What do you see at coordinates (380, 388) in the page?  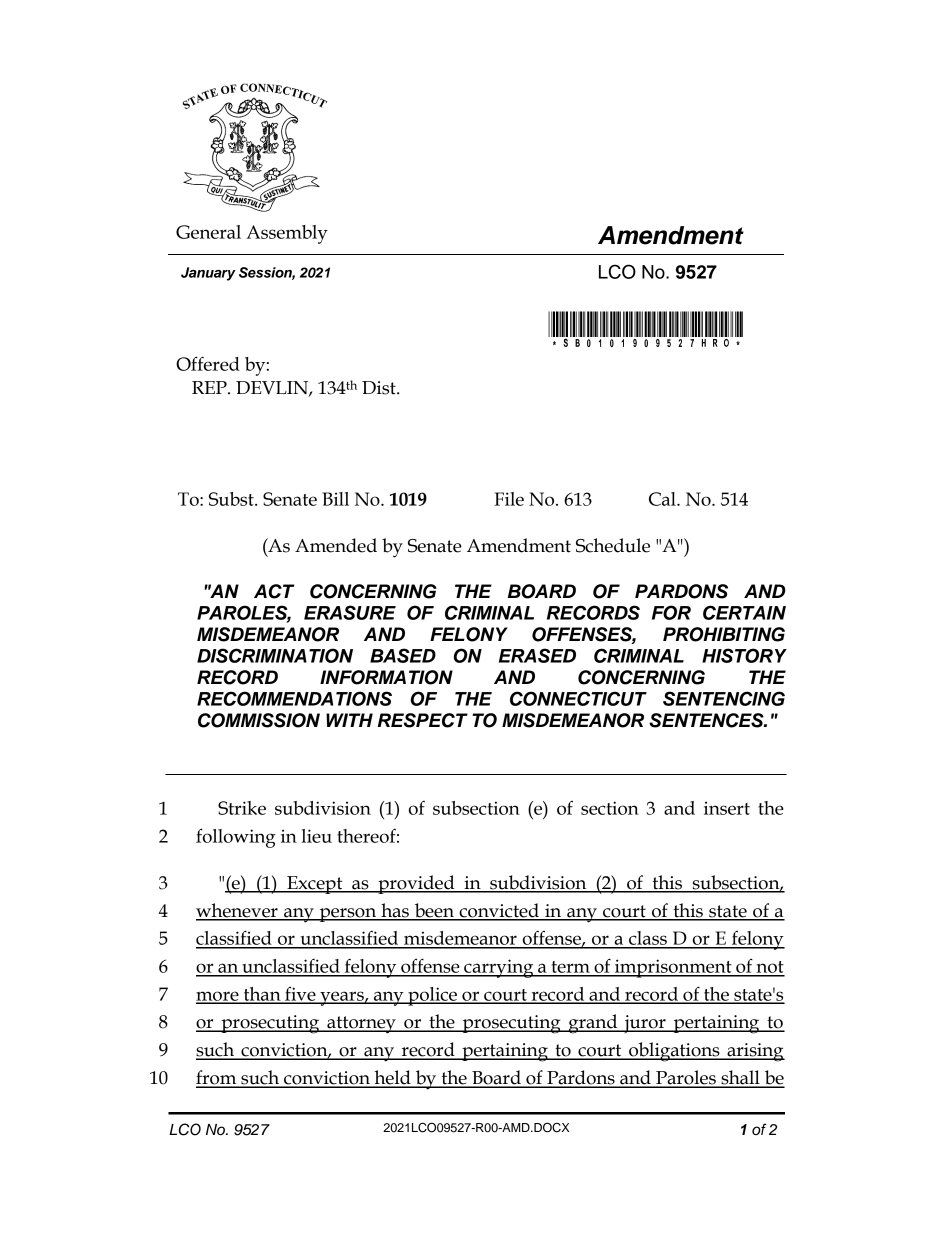 I see `Dist` at bounding box center [380, 388].
